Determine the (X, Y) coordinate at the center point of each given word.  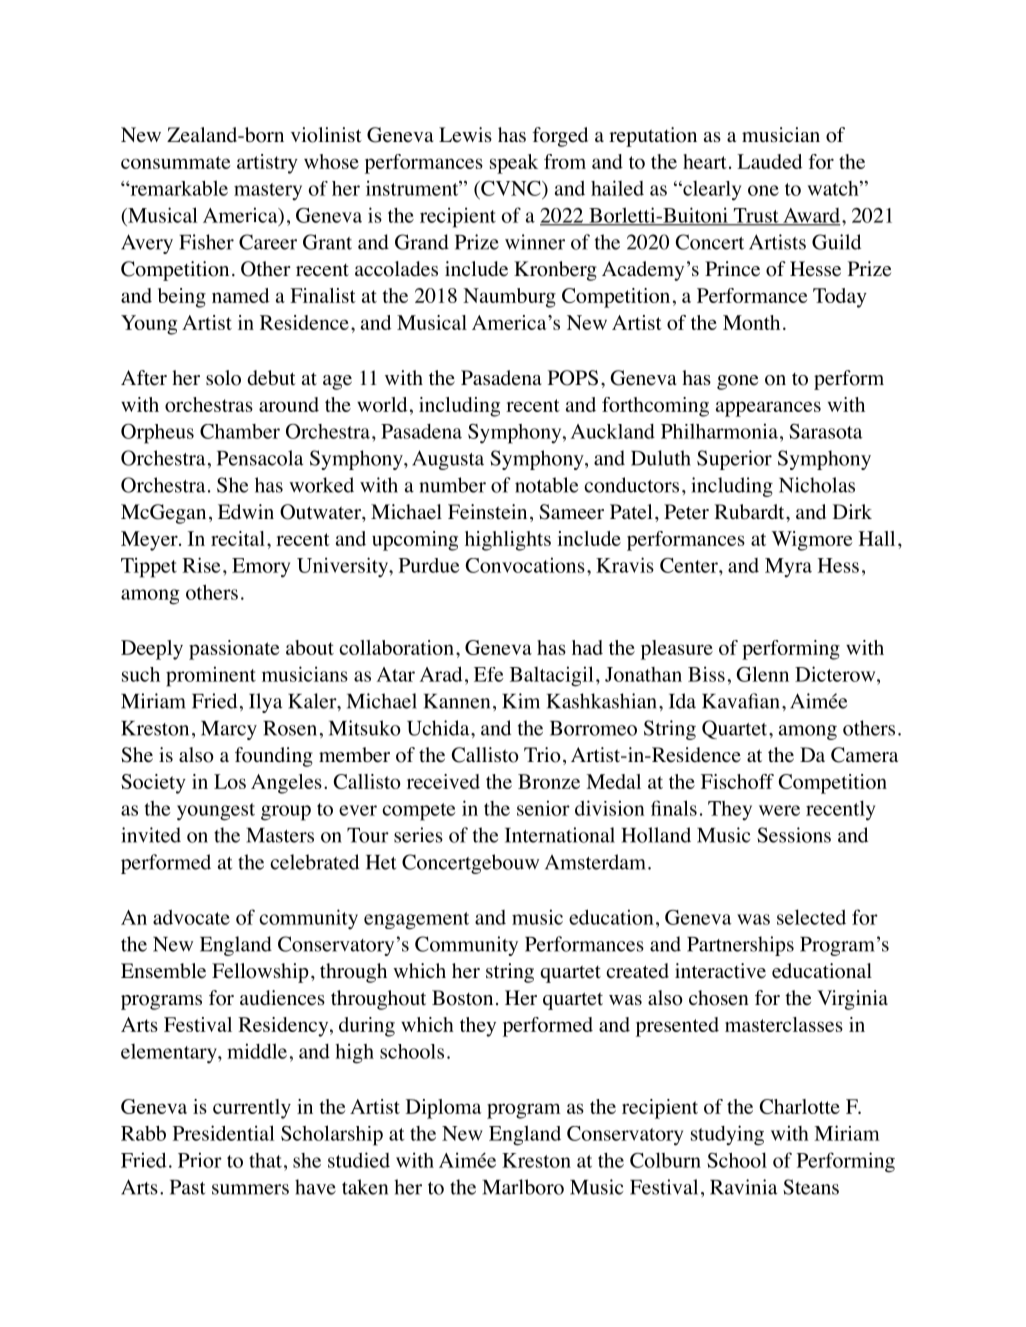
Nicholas (817, 485)
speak (514, 164)
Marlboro (523, 1187)
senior (543, 808)
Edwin (246, 511)
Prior (200, 1160)
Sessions (794, 835)
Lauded (769, 161)
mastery (268, 192)
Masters (280, 835)
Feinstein (487, 512)
